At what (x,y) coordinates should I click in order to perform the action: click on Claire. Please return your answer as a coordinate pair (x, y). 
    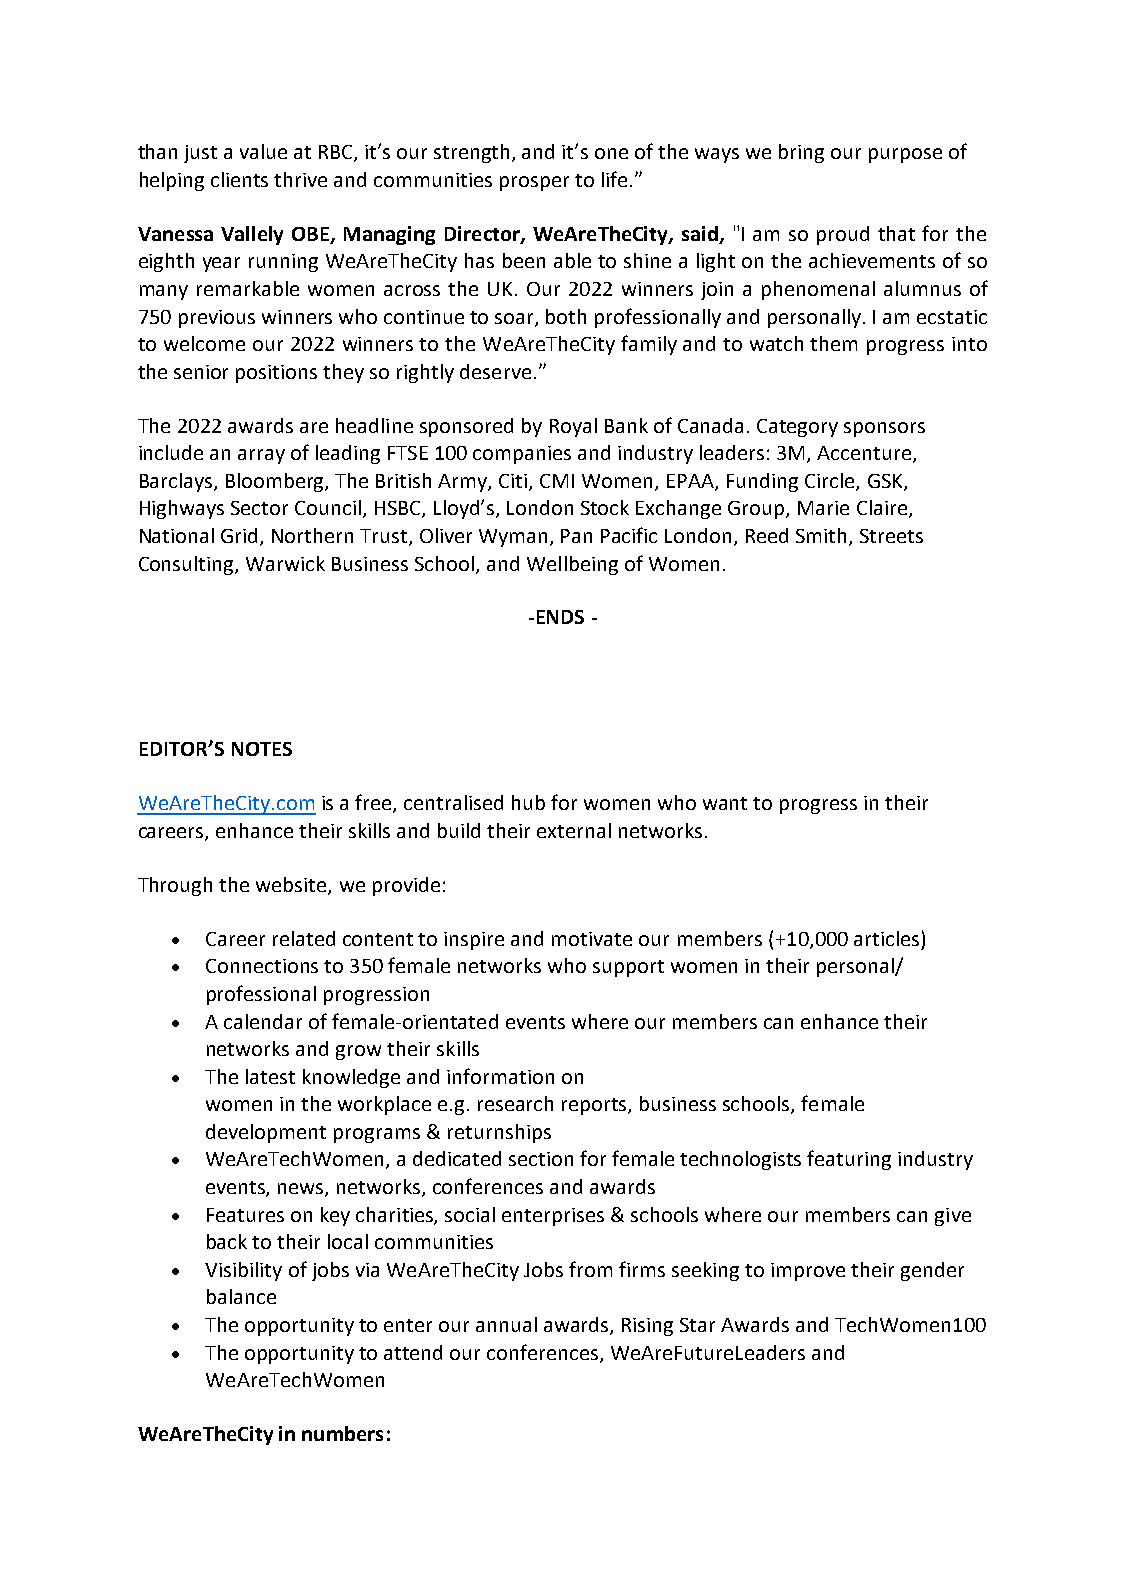
    Looking at the image, I should click on (882, 507).
